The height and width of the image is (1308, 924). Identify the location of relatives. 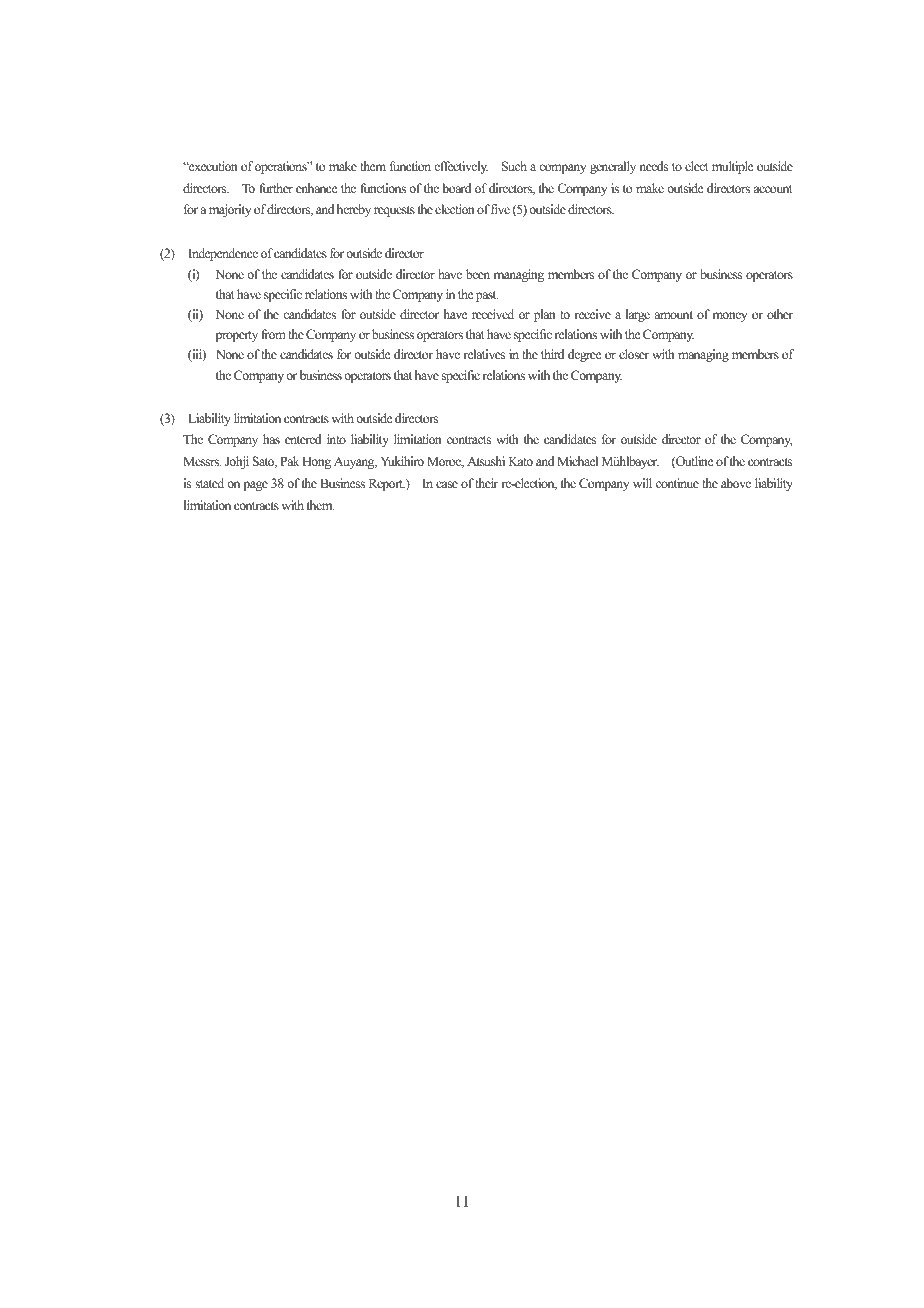
(484, 354).
